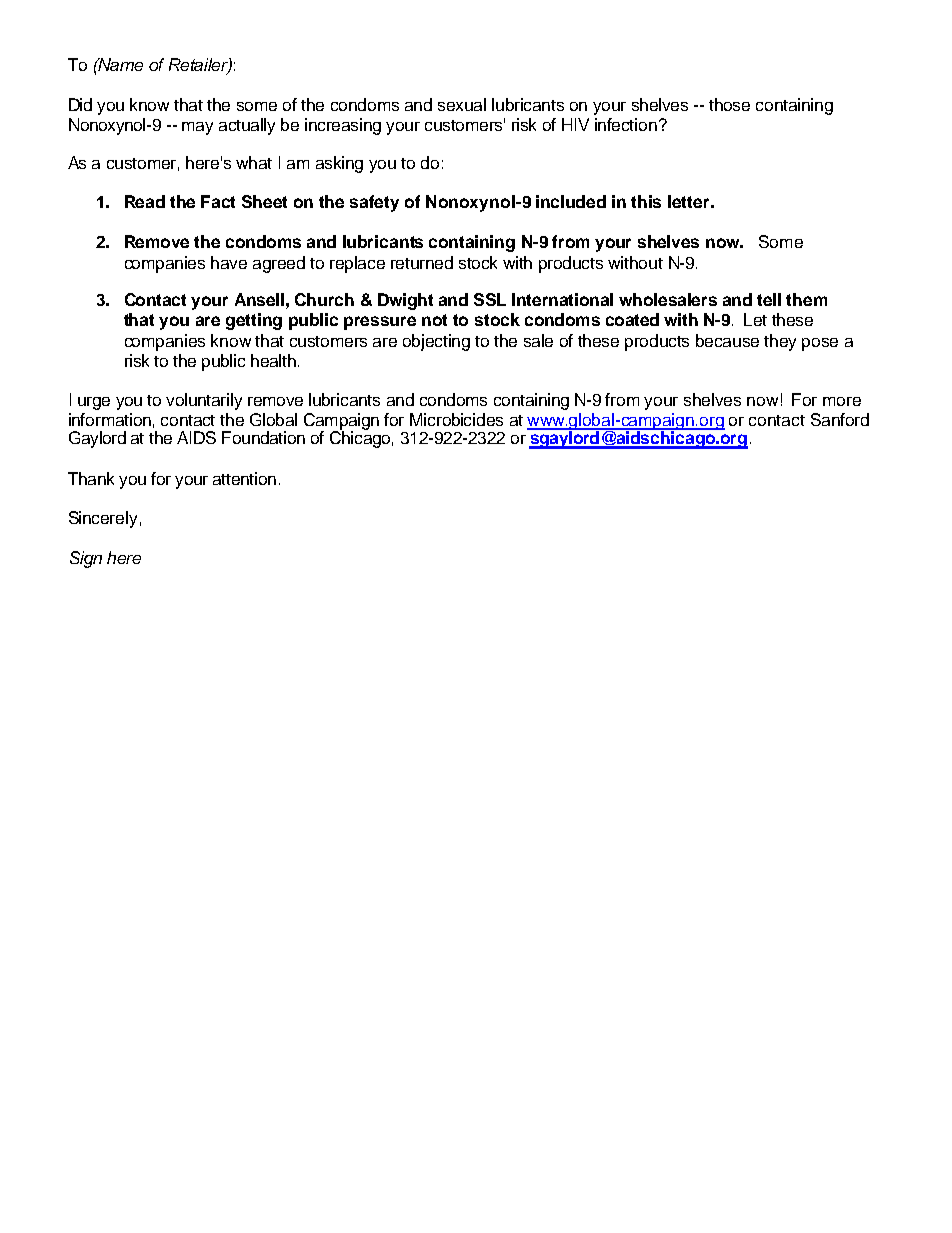 This screenshot has width=952, height=1233. Describe the element at coordinates (244, 478) in the screenshot. I see `attention` at that location.
